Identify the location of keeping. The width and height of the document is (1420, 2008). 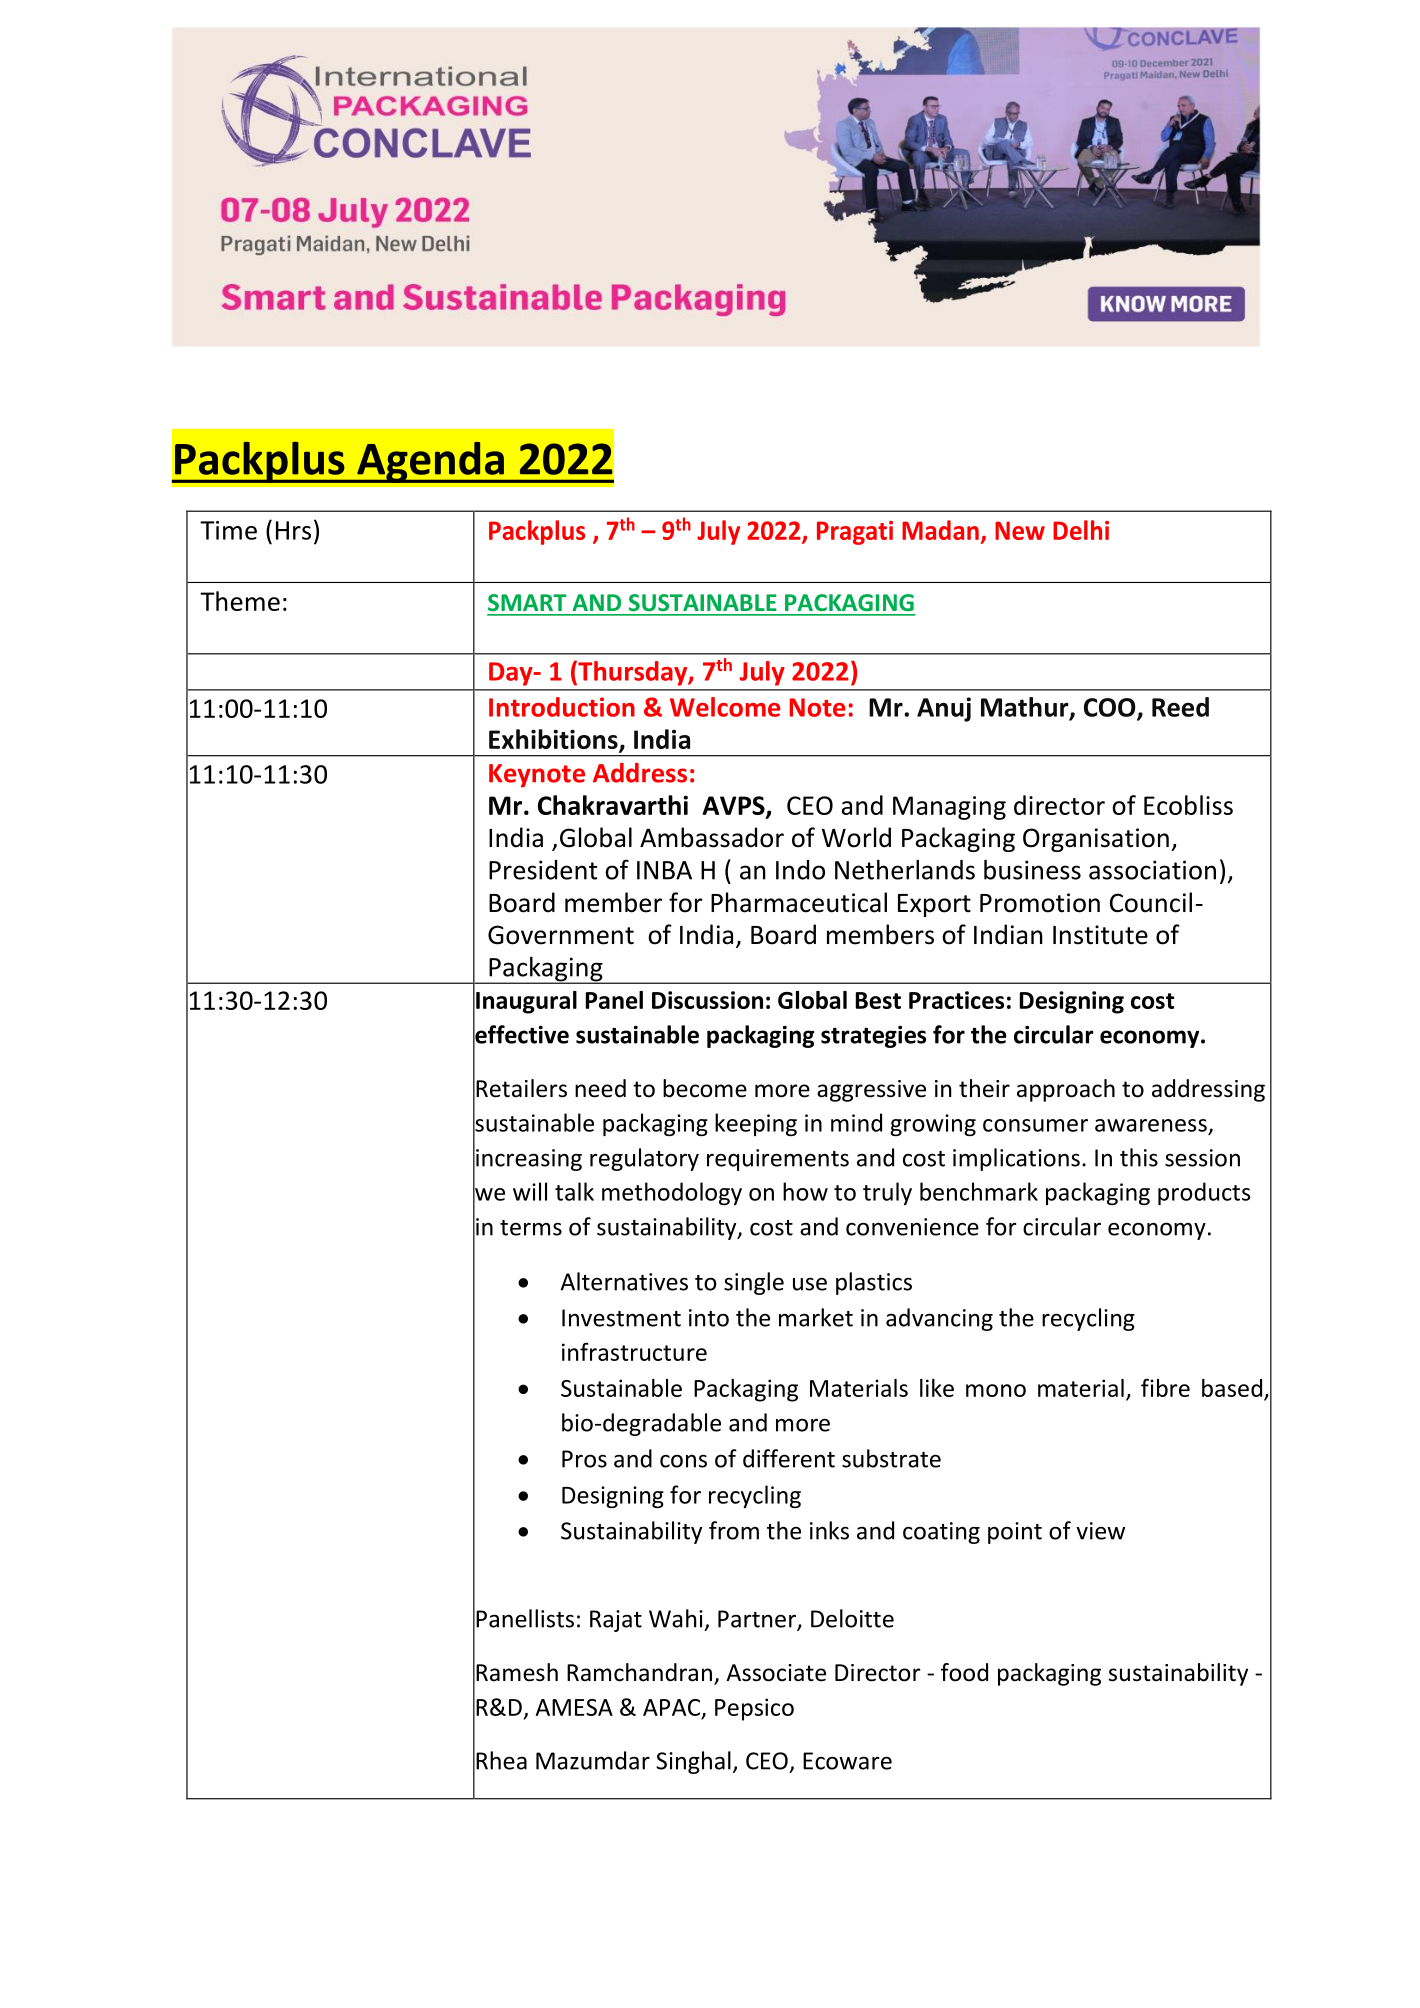
(756, 1124).
